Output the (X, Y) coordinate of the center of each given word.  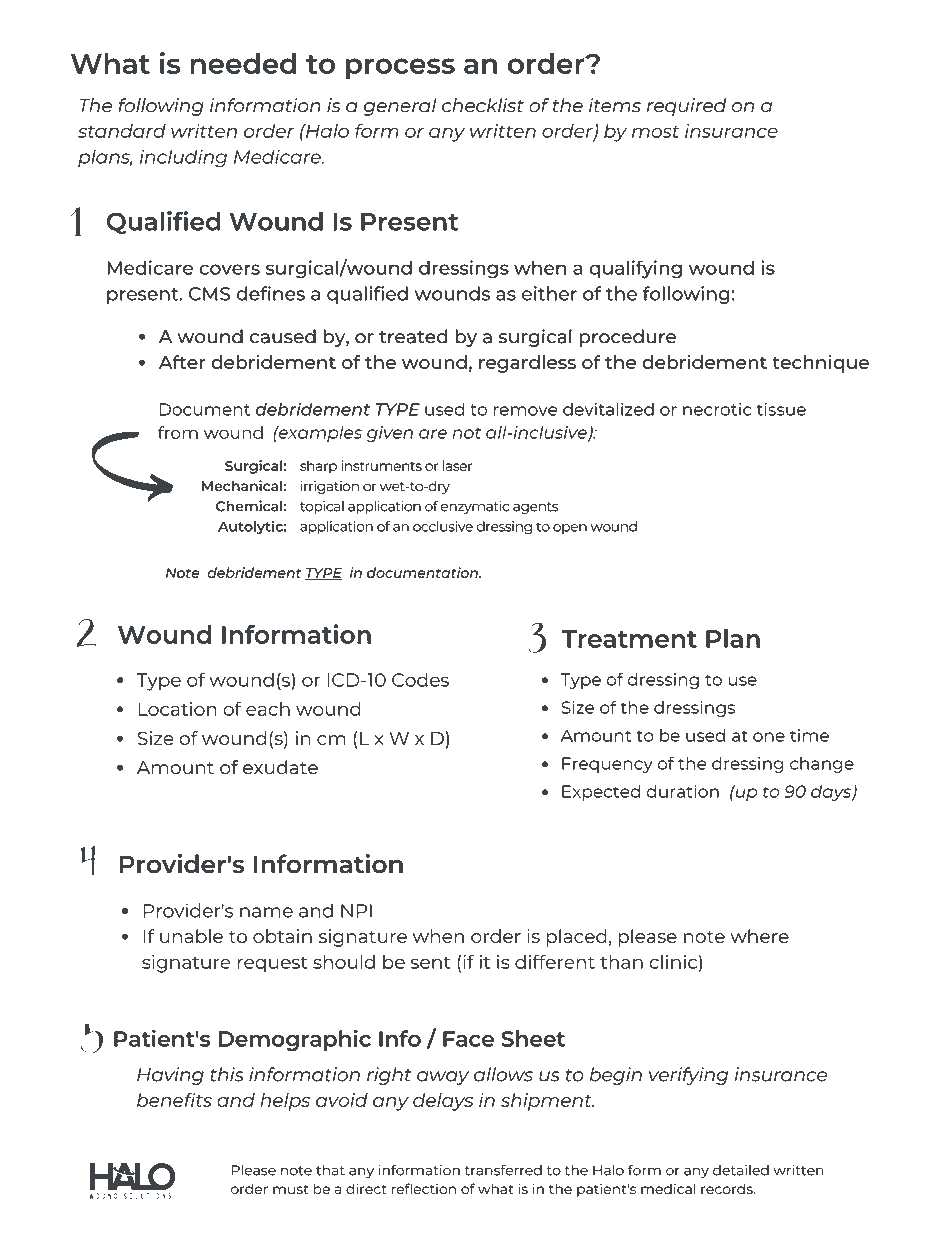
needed (243, 63)
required (686, 107)
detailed (741, 1170)
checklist (483, 105)
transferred (503, 1170)
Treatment (629, 639)
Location (178, 709)
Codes (420, 679)
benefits (174, 1100)
